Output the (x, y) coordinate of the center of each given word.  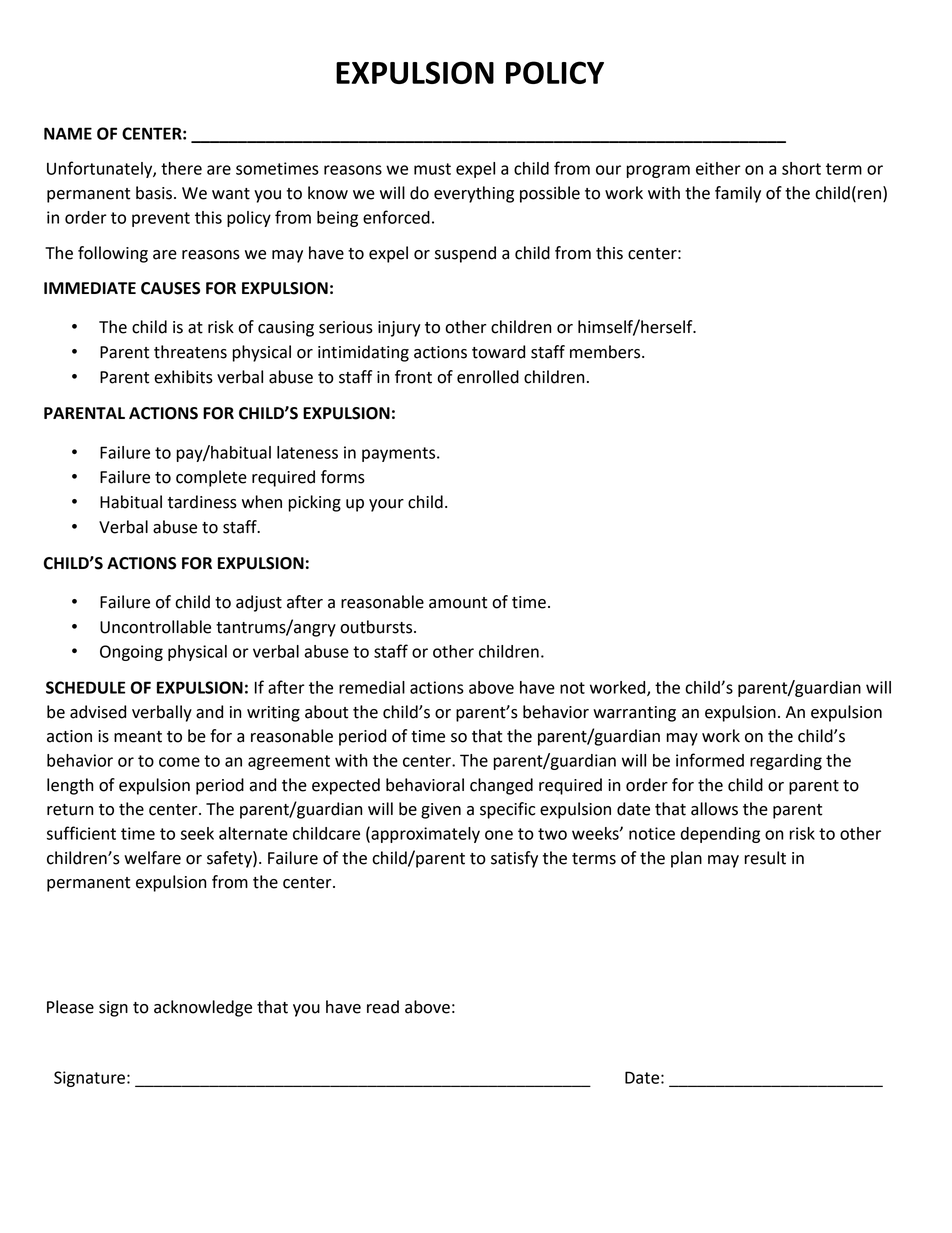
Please (70, 1007)
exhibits (183, 377)
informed (710, 760)
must (432, 169)
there (181, 168)
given (441, 811)
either (718, 168)
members (606, 352)
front (413, 377)
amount (458, 603)
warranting (634, 714)
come (179, 762)
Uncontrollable (155, 627)
